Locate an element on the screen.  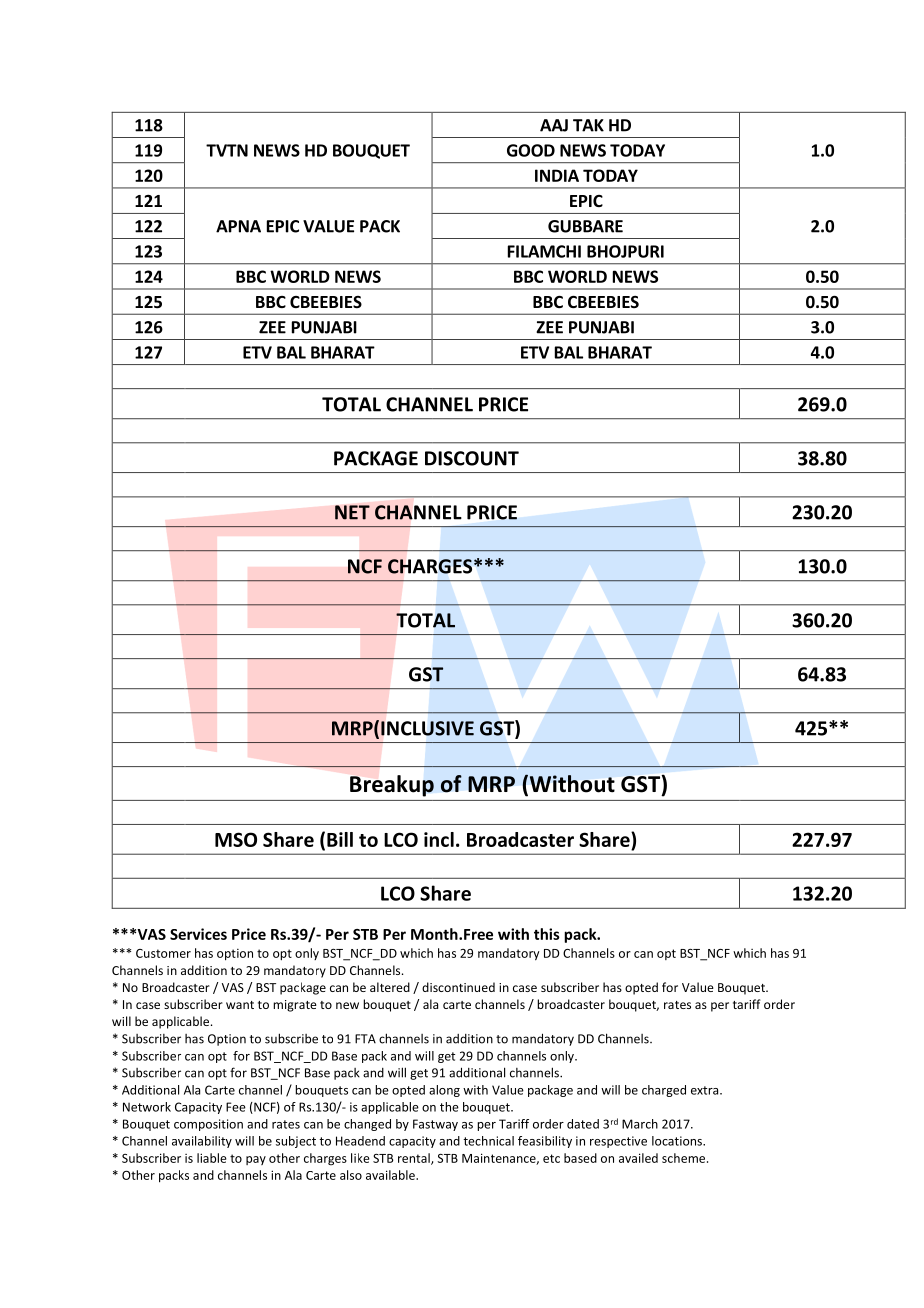
TAK is located at coordinates (588, 125).
